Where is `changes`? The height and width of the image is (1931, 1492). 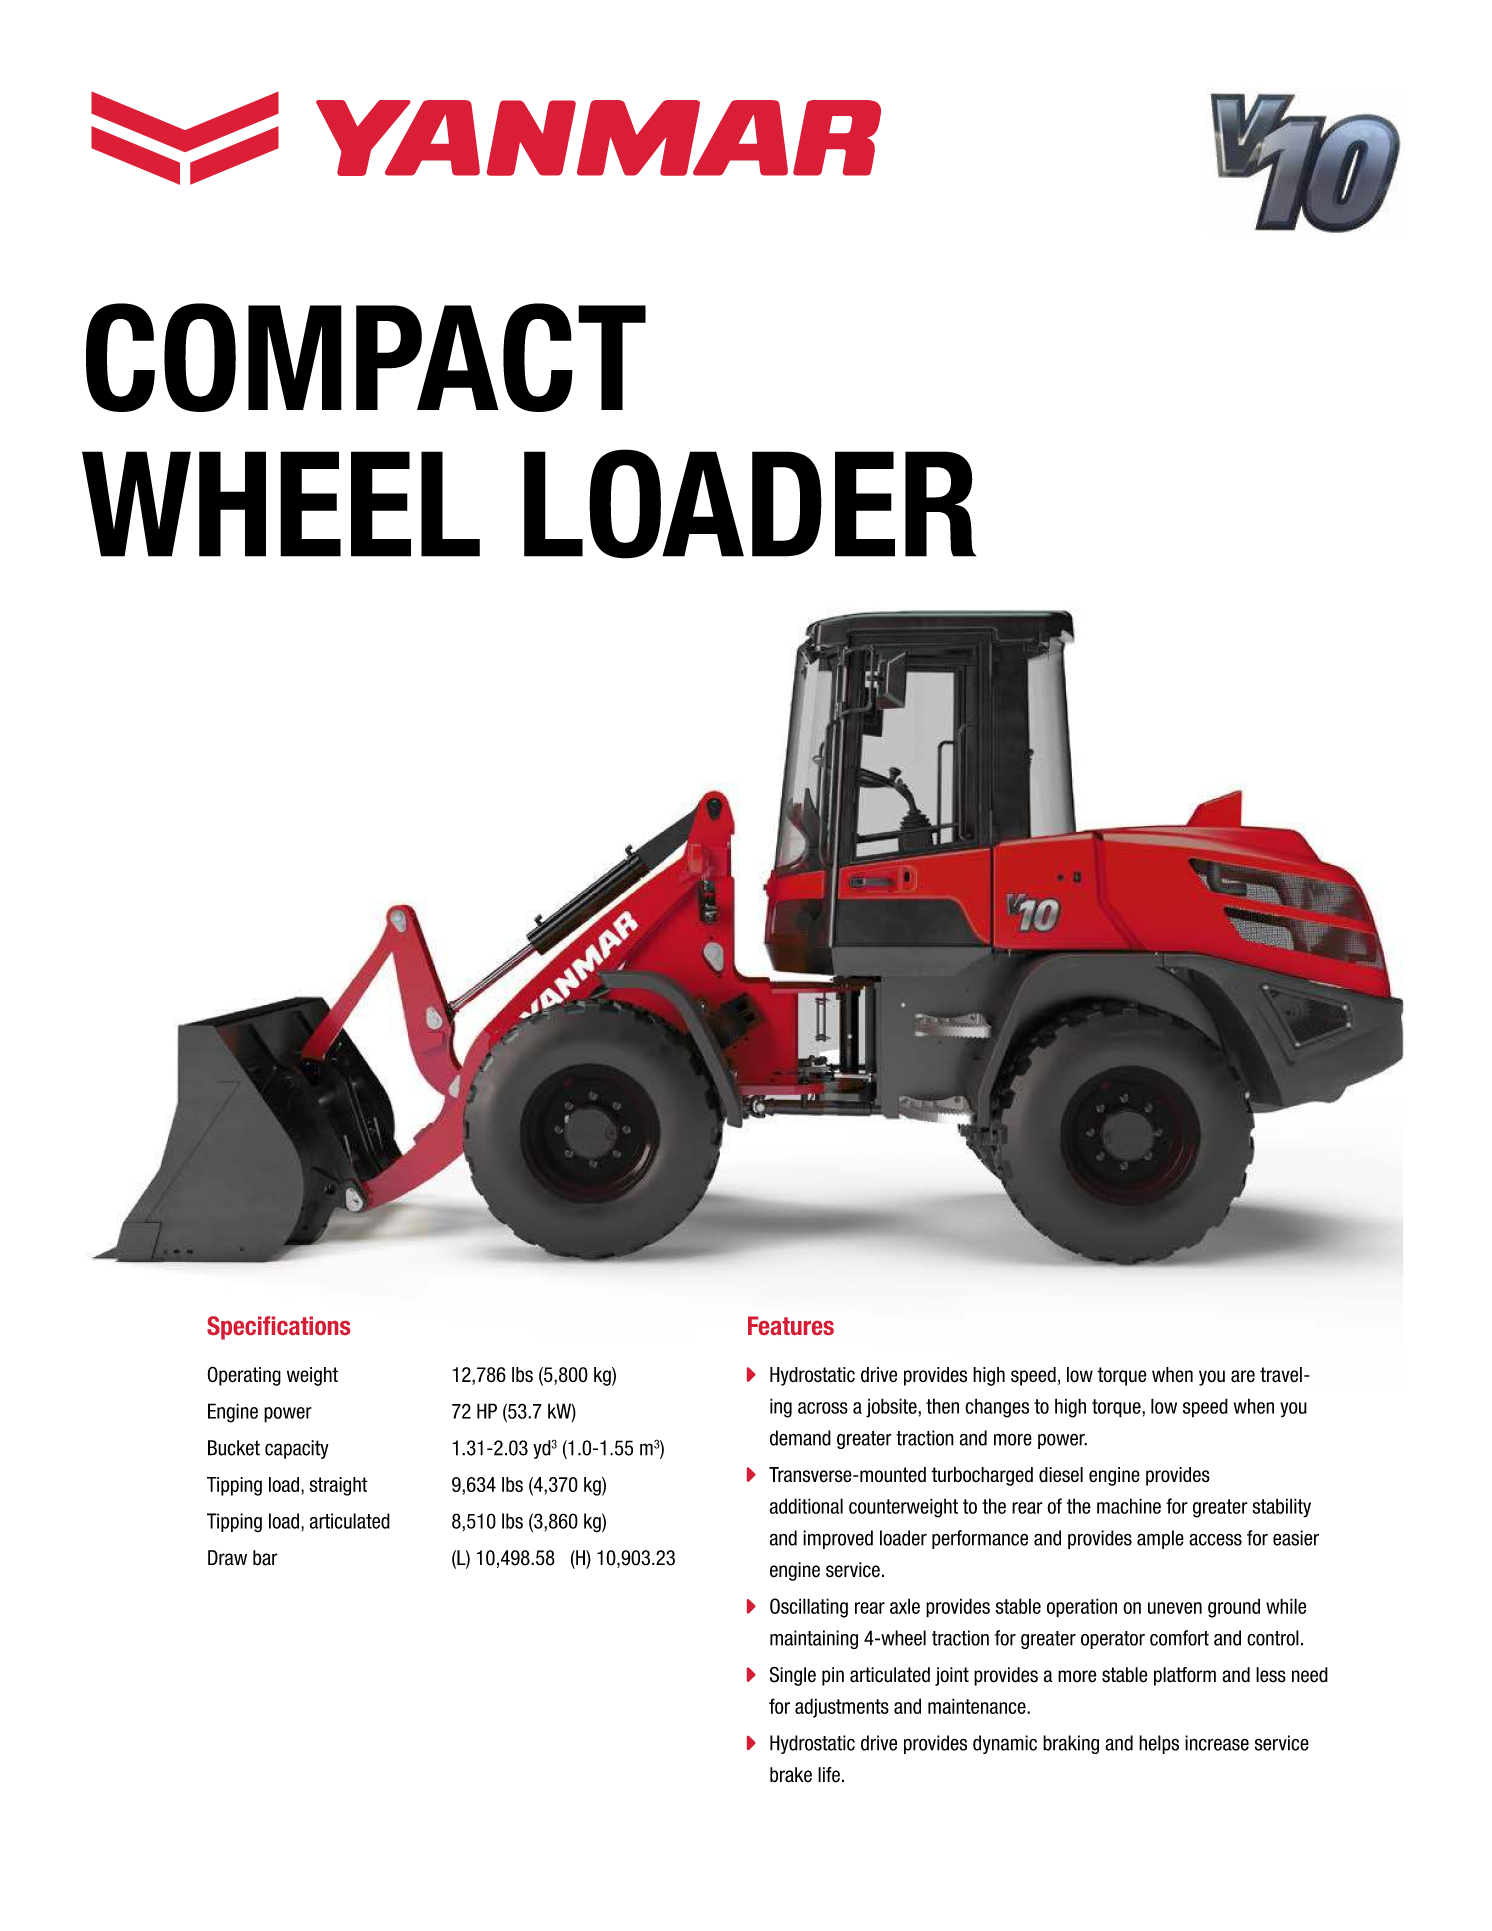
changes is located at coordinates (997, 1408).
